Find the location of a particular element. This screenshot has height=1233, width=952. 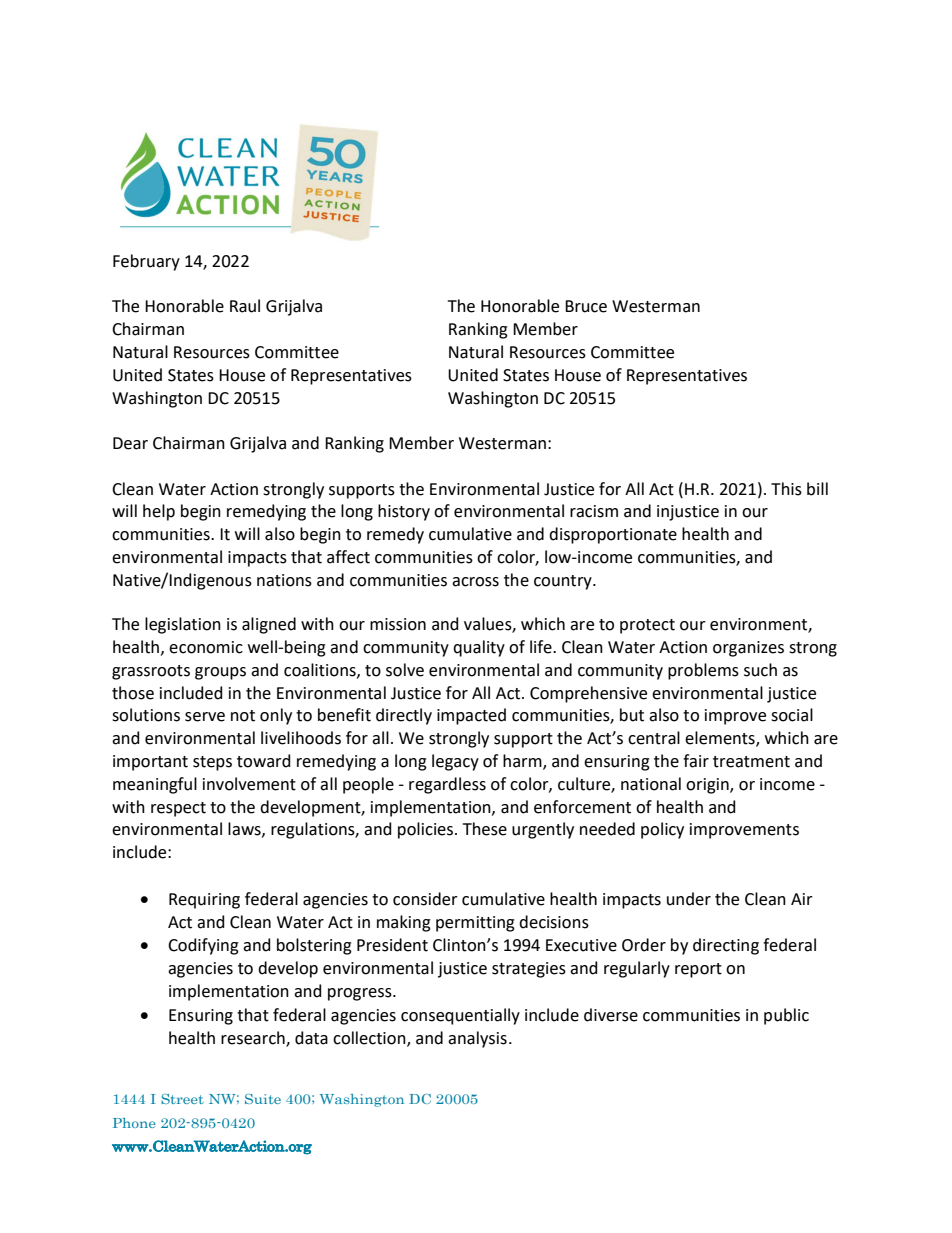

under is located at coordinates (689, 899).
